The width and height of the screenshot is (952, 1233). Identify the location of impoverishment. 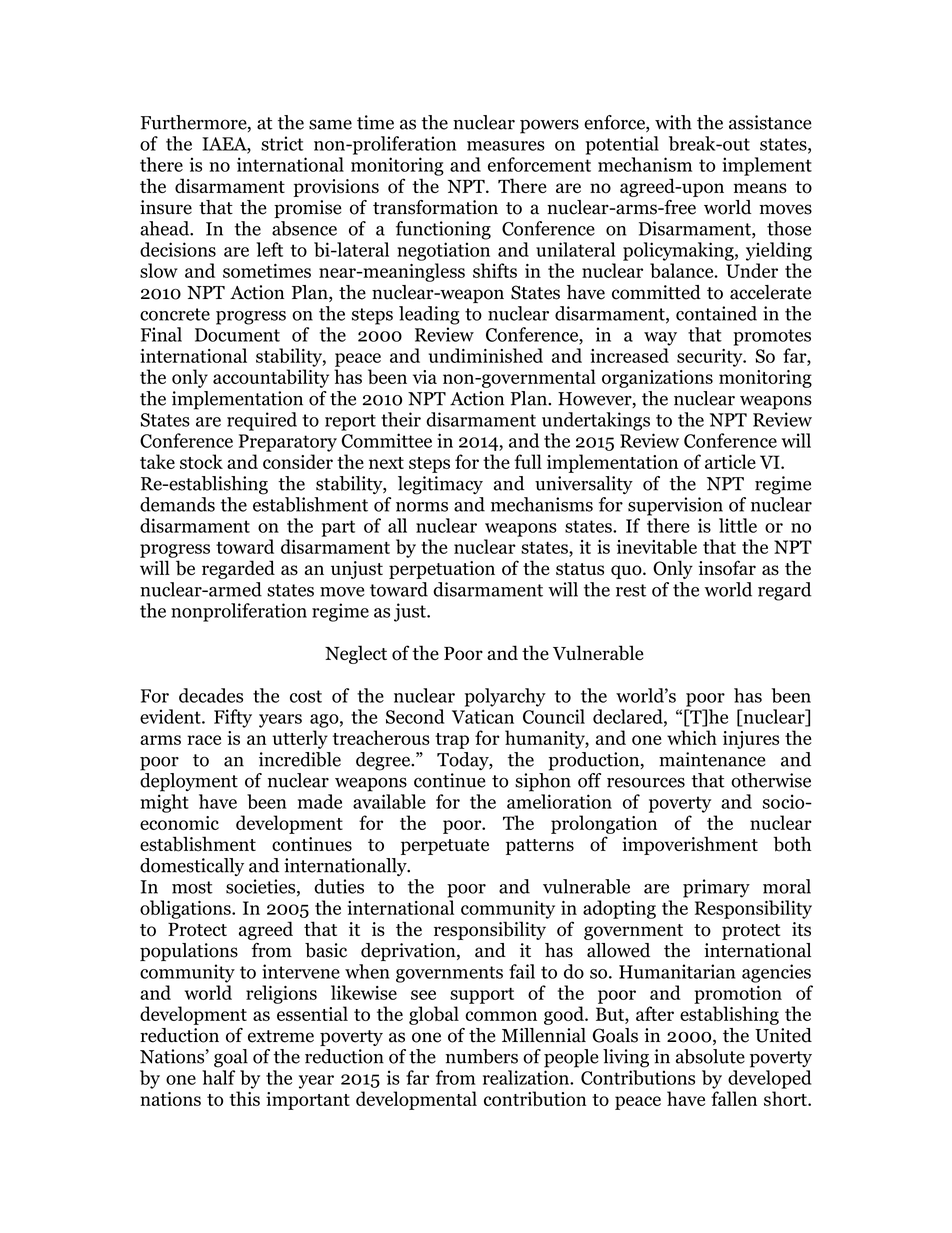
(690, 845).
